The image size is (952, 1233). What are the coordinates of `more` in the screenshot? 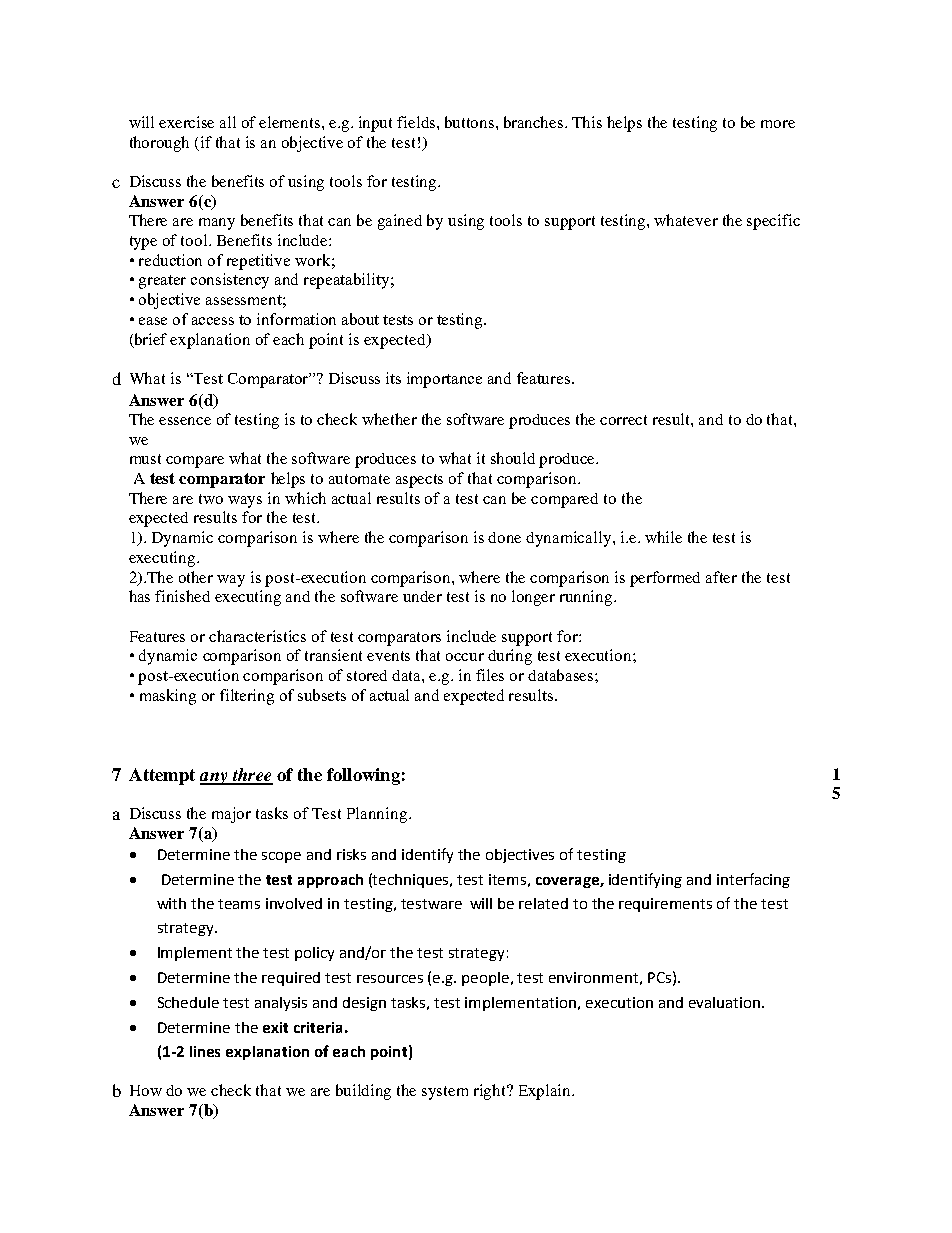 It's located at (778, 124).
